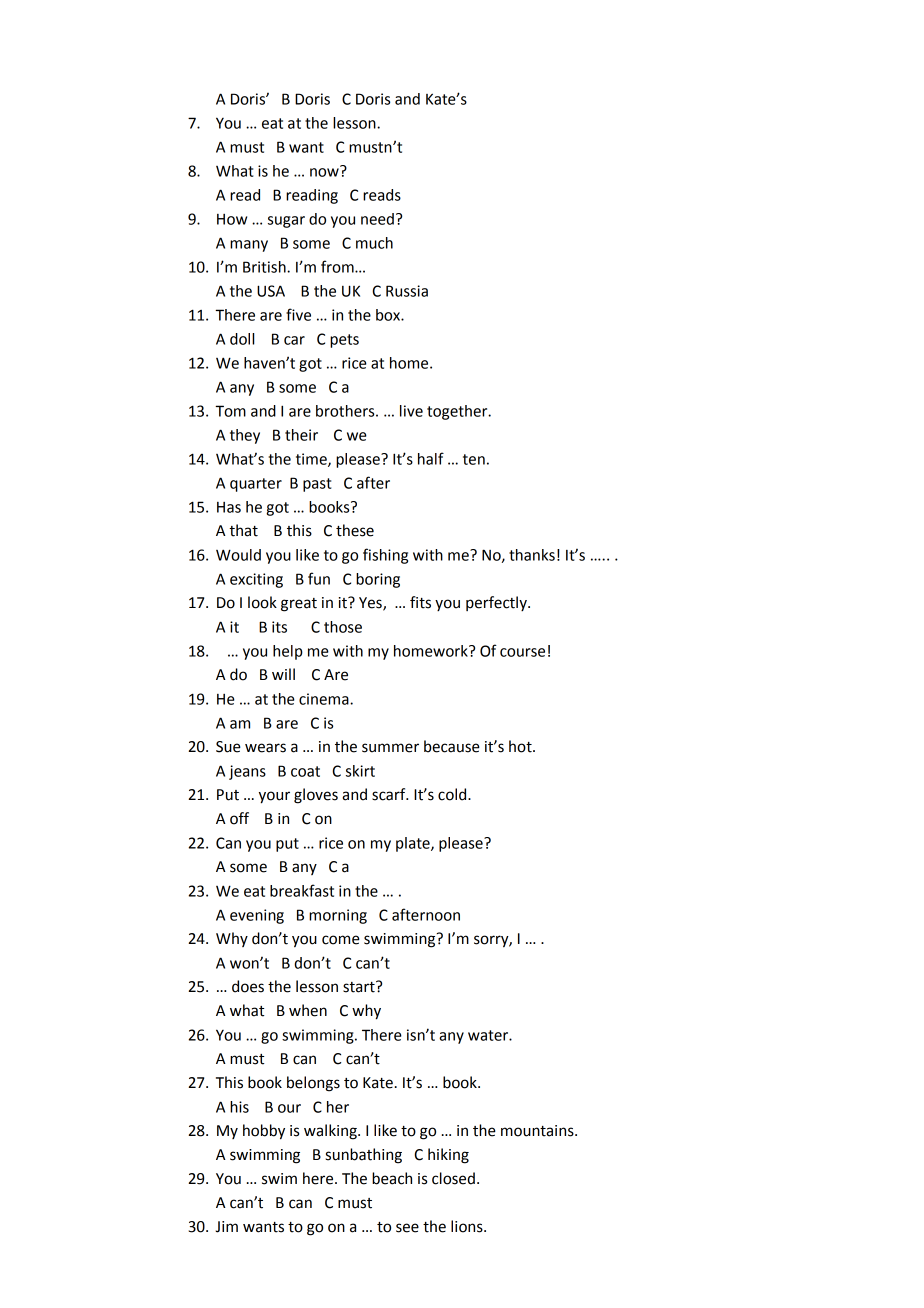 Image resolution: width=924 pixels, height=1308 pixels. What do you see at coordinates (264, 1132) in the image?
I see `hobby` at bounding box center [264, 1132].
